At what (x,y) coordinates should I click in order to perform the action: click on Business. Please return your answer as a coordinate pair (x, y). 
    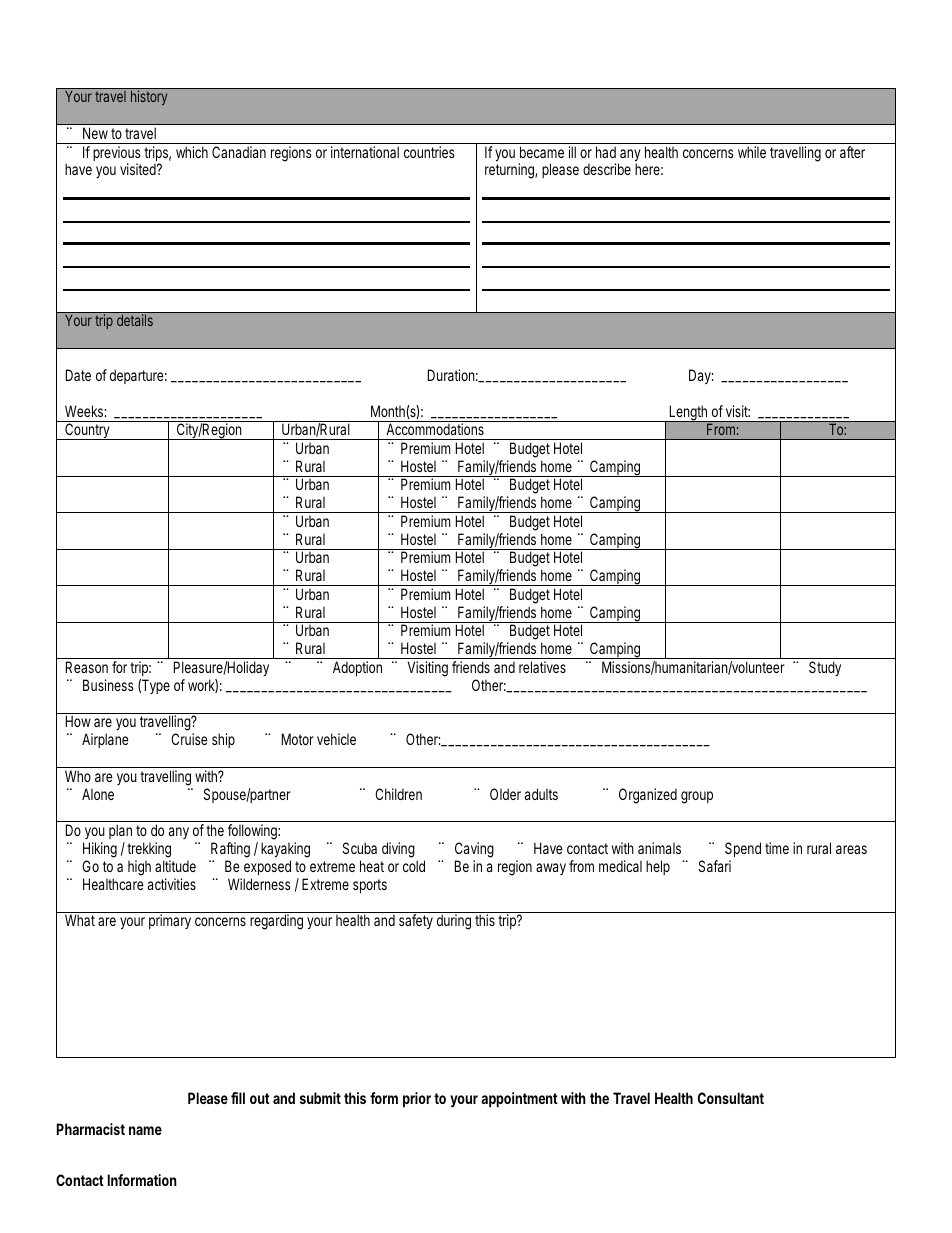
    Looking at the image, I should click on (108, 685).
